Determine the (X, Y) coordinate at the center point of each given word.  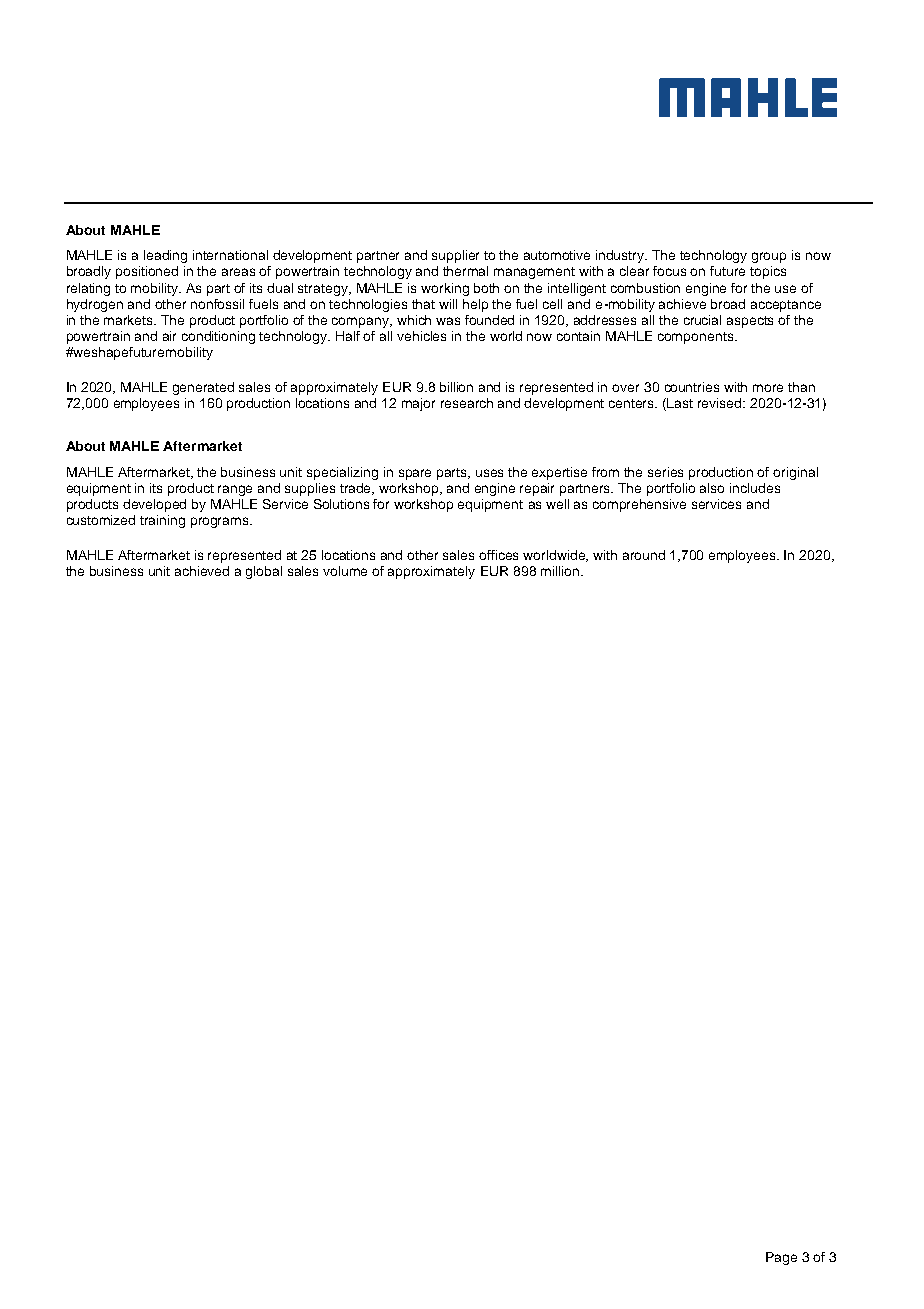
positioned (147, 272)
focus (669, 271)
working (445, 289)
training (162, 521)
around (644, 555)
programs (221, 522)
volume (345, 571)
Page (781, 1258)
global (264, 572)
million (561, 571)
